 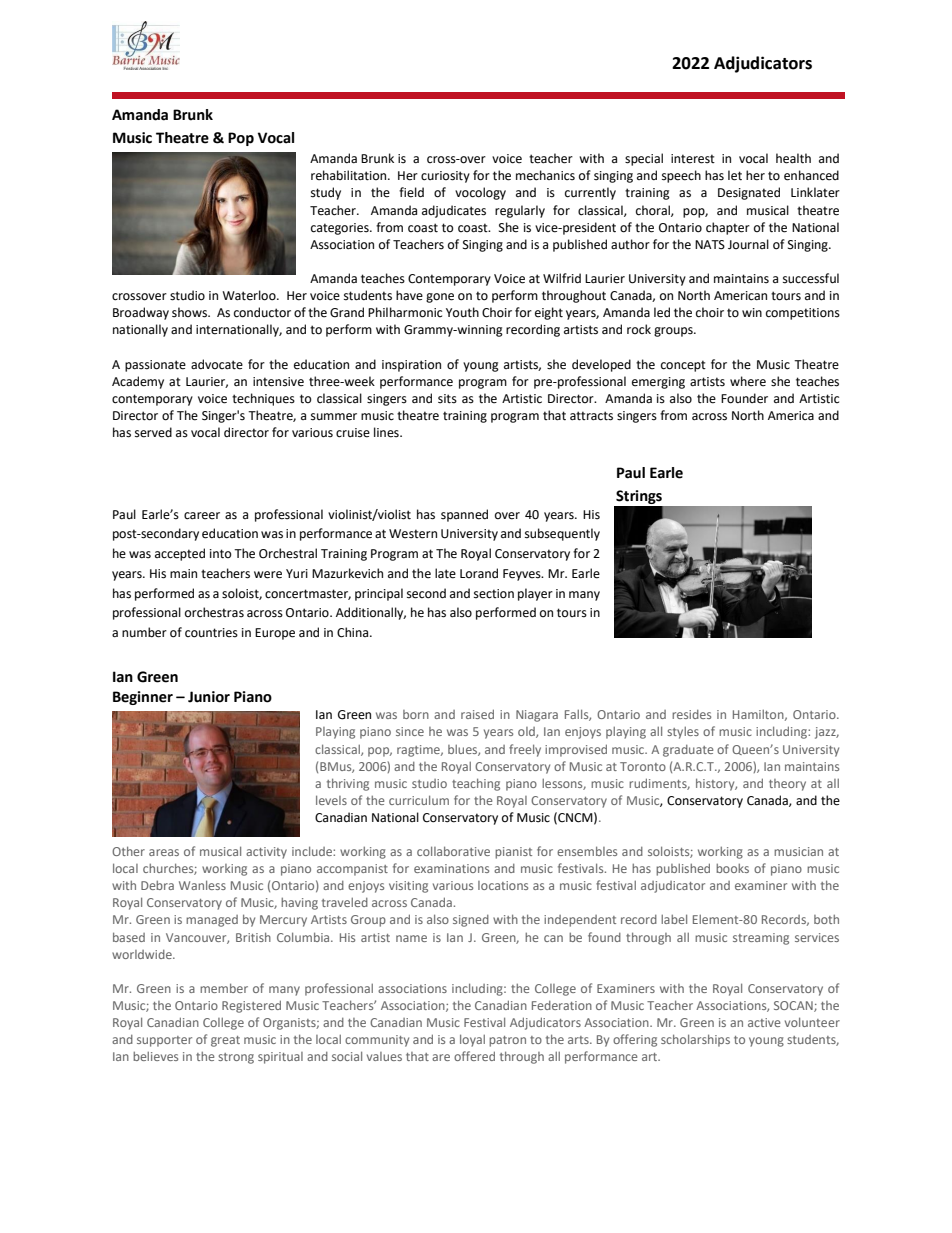 I want to click on loyal, so click(x=472, y=1040).
